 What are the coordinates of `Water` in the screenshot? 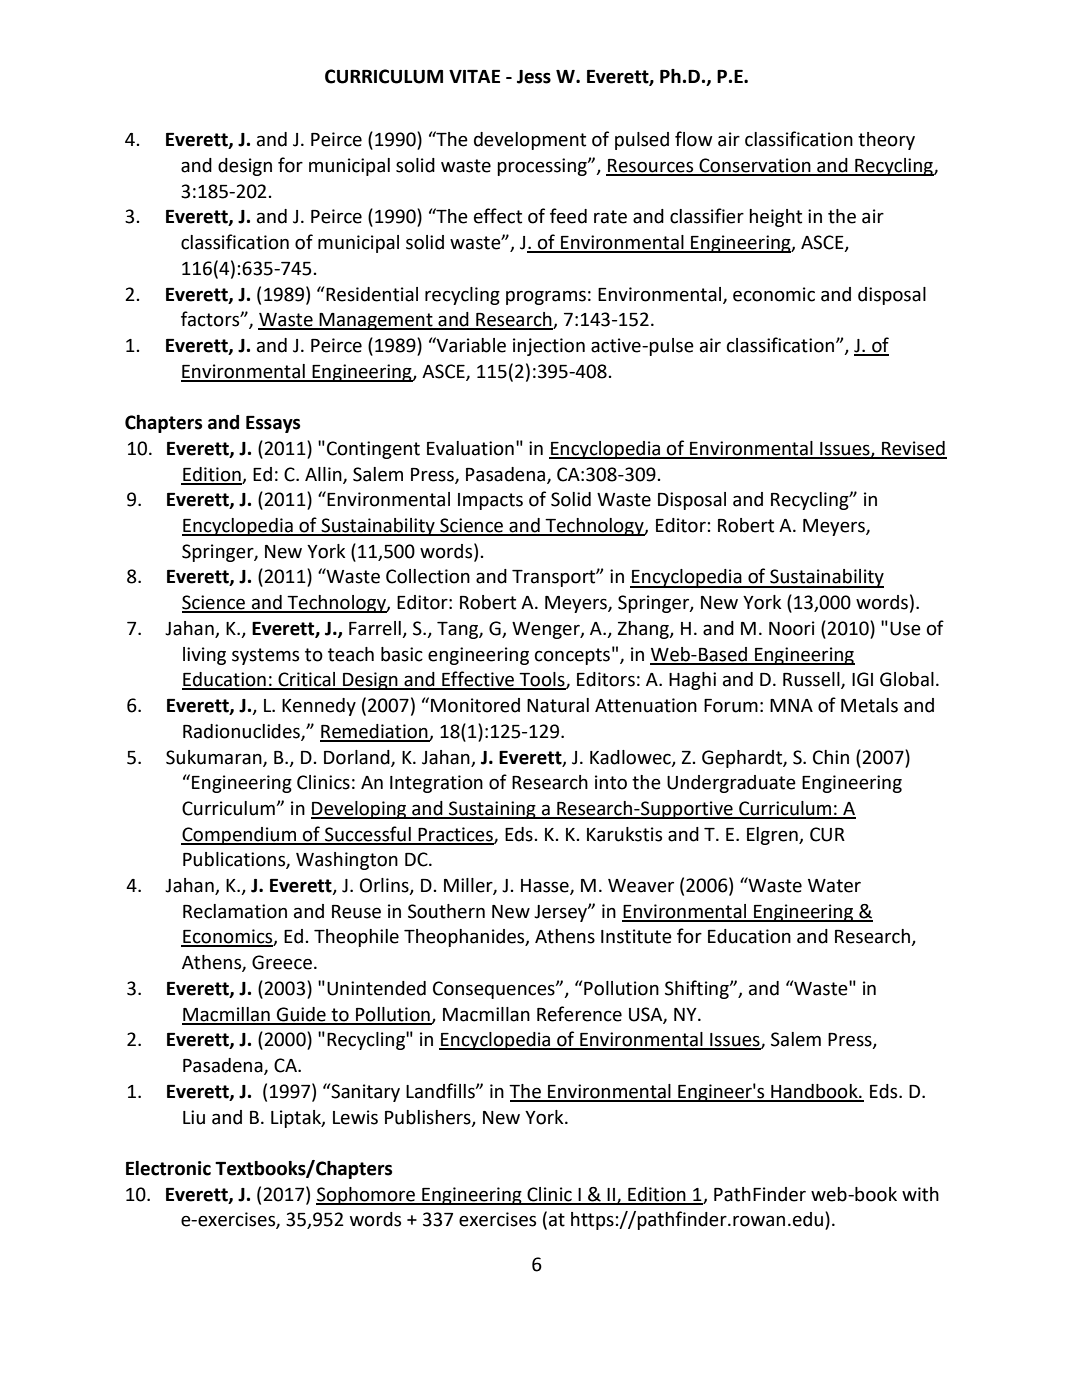 It's located at (834, 886).
